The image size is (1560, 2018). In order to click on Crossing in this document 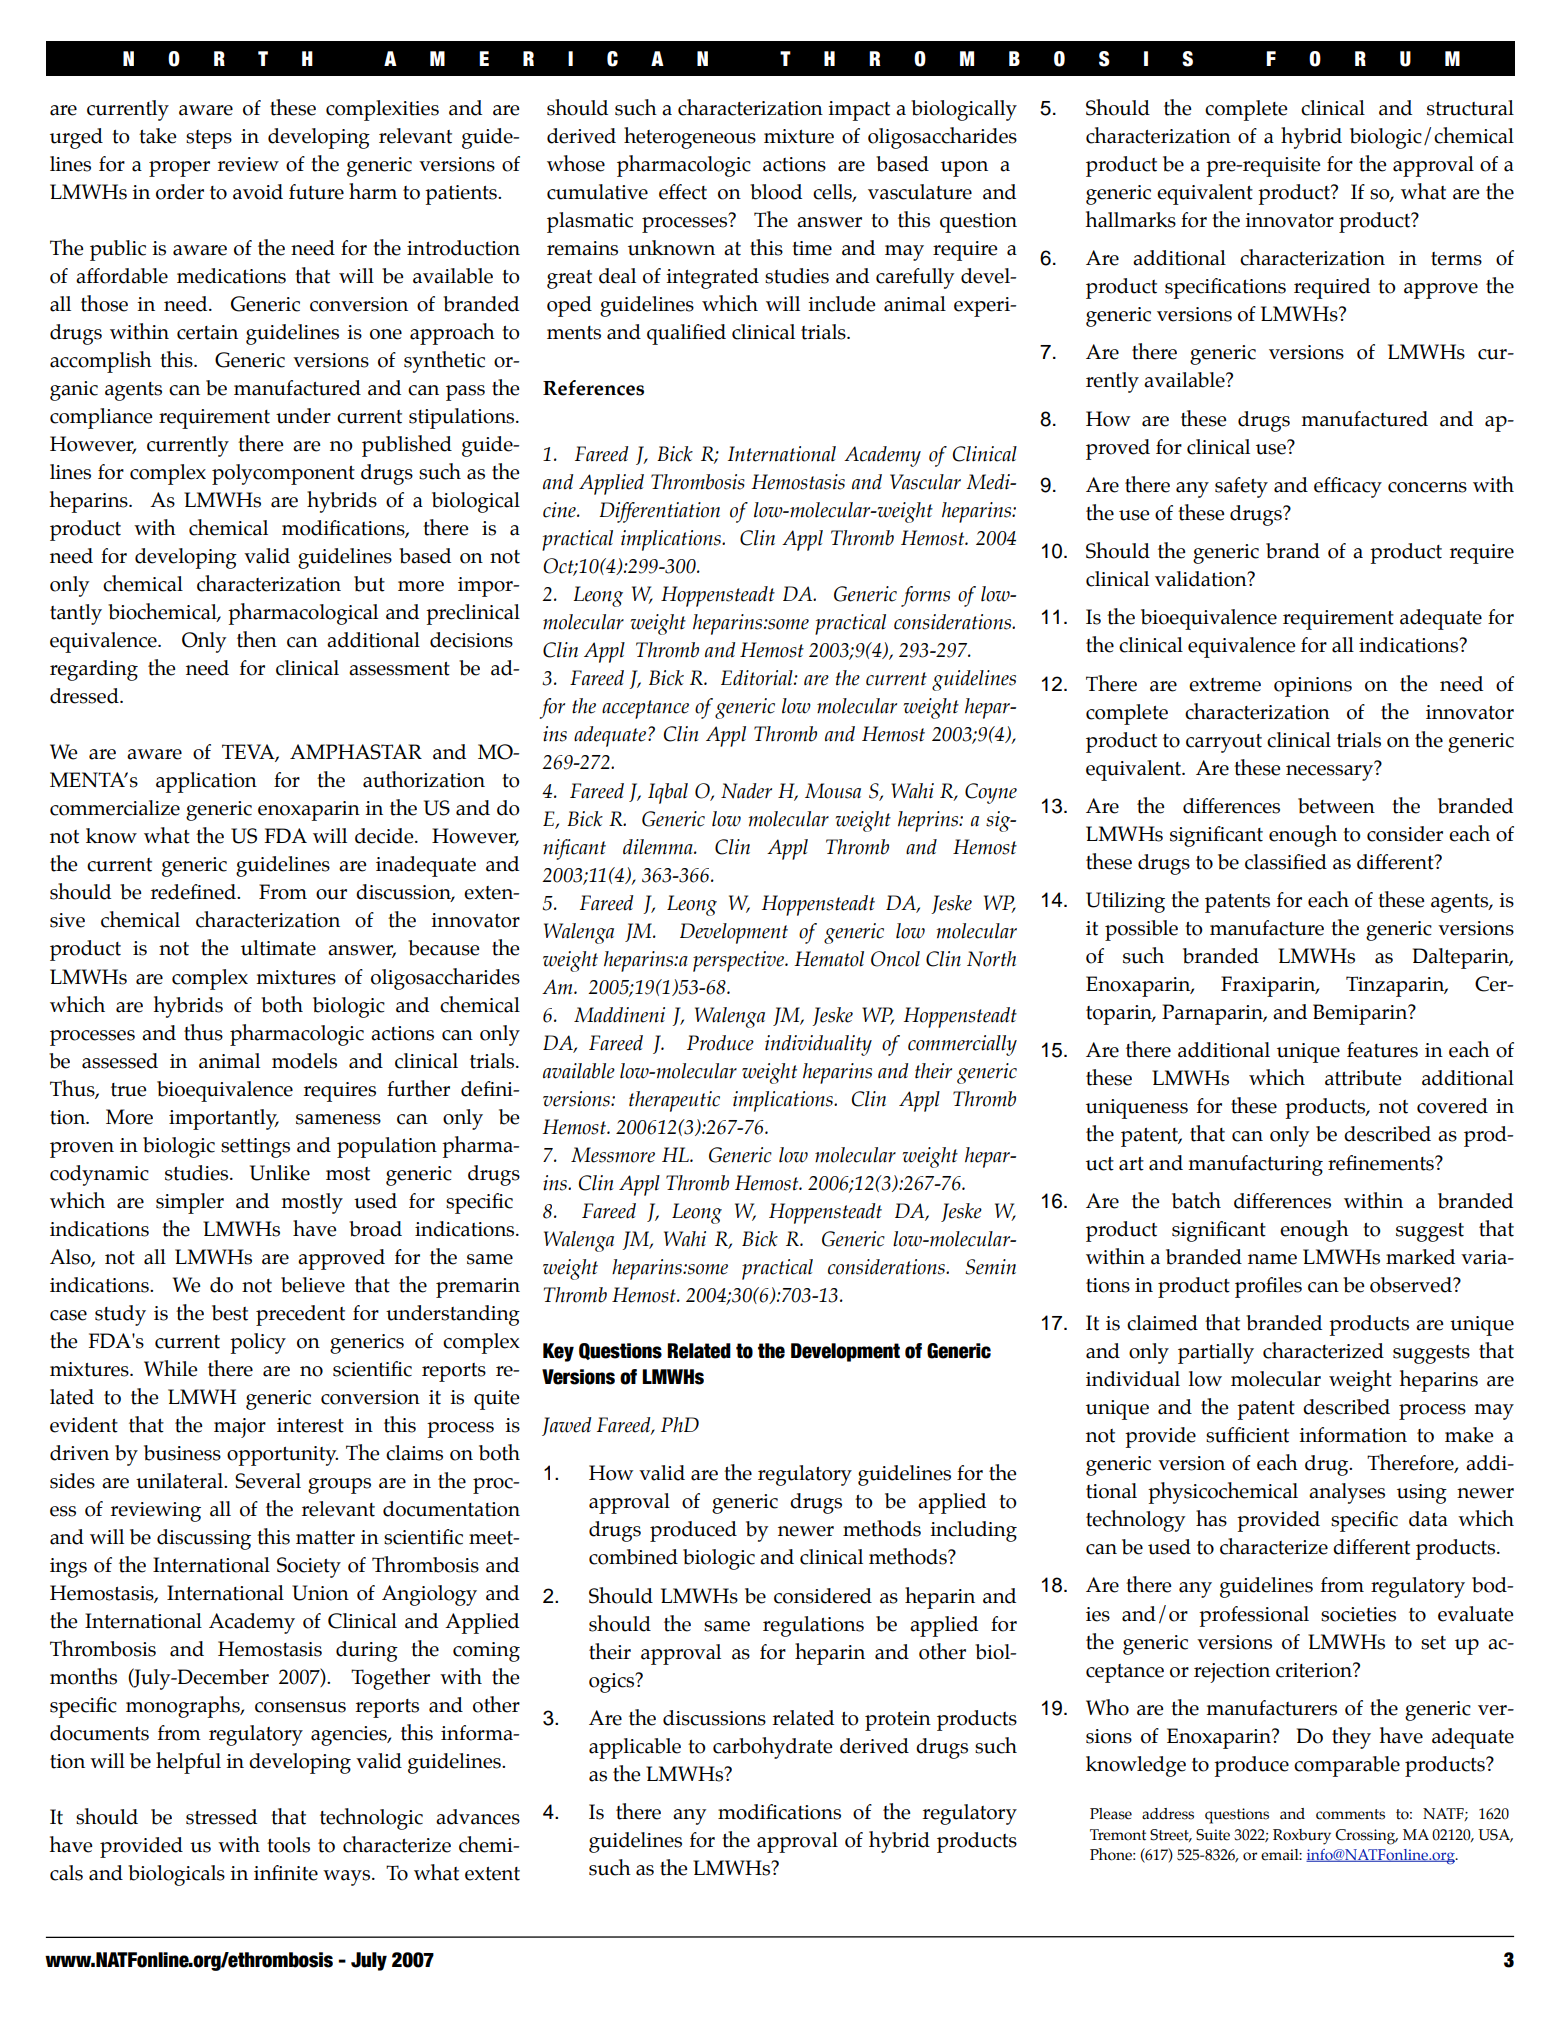, I will do `click(1366, 1837)`.
